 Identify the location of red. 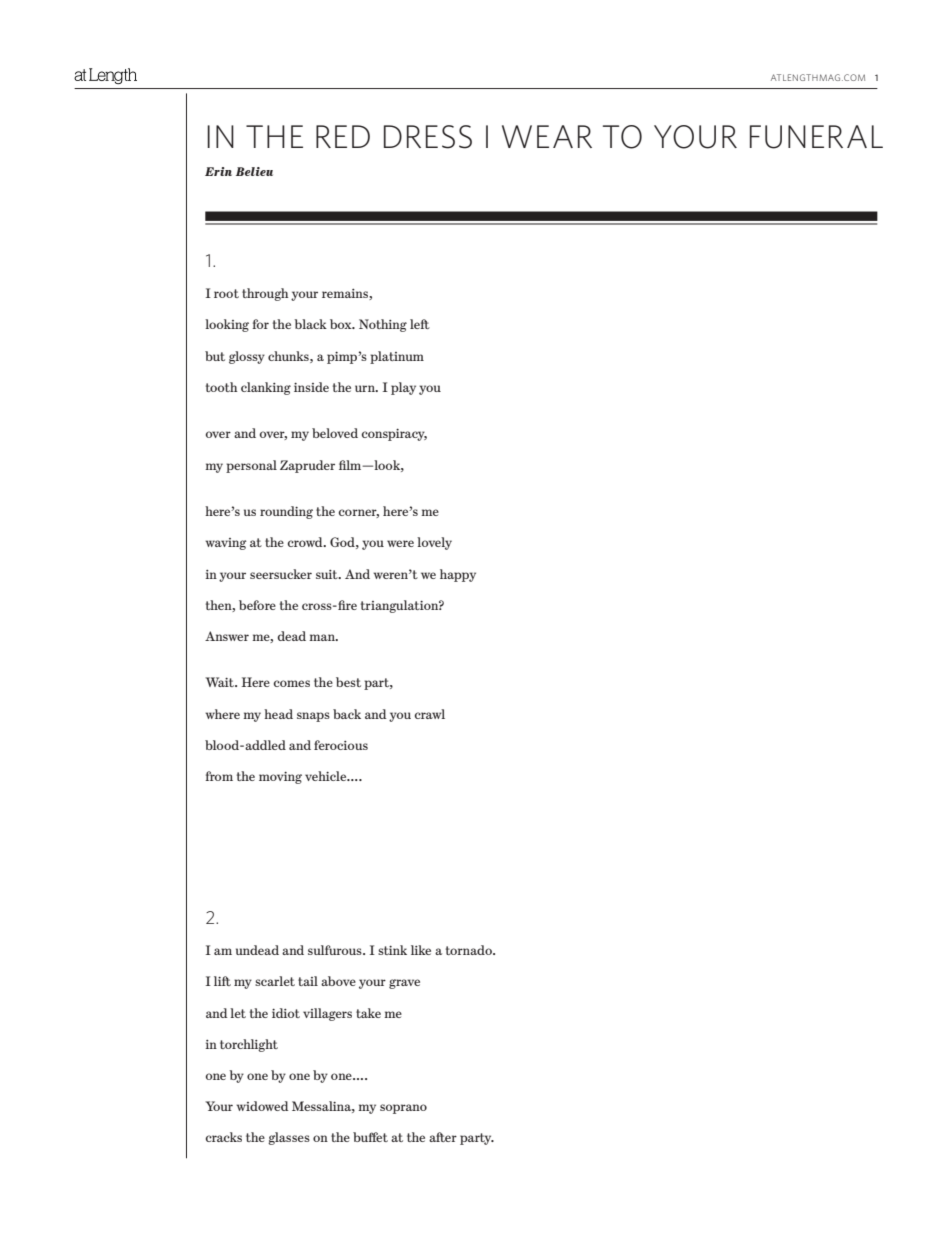
(343, 136).
